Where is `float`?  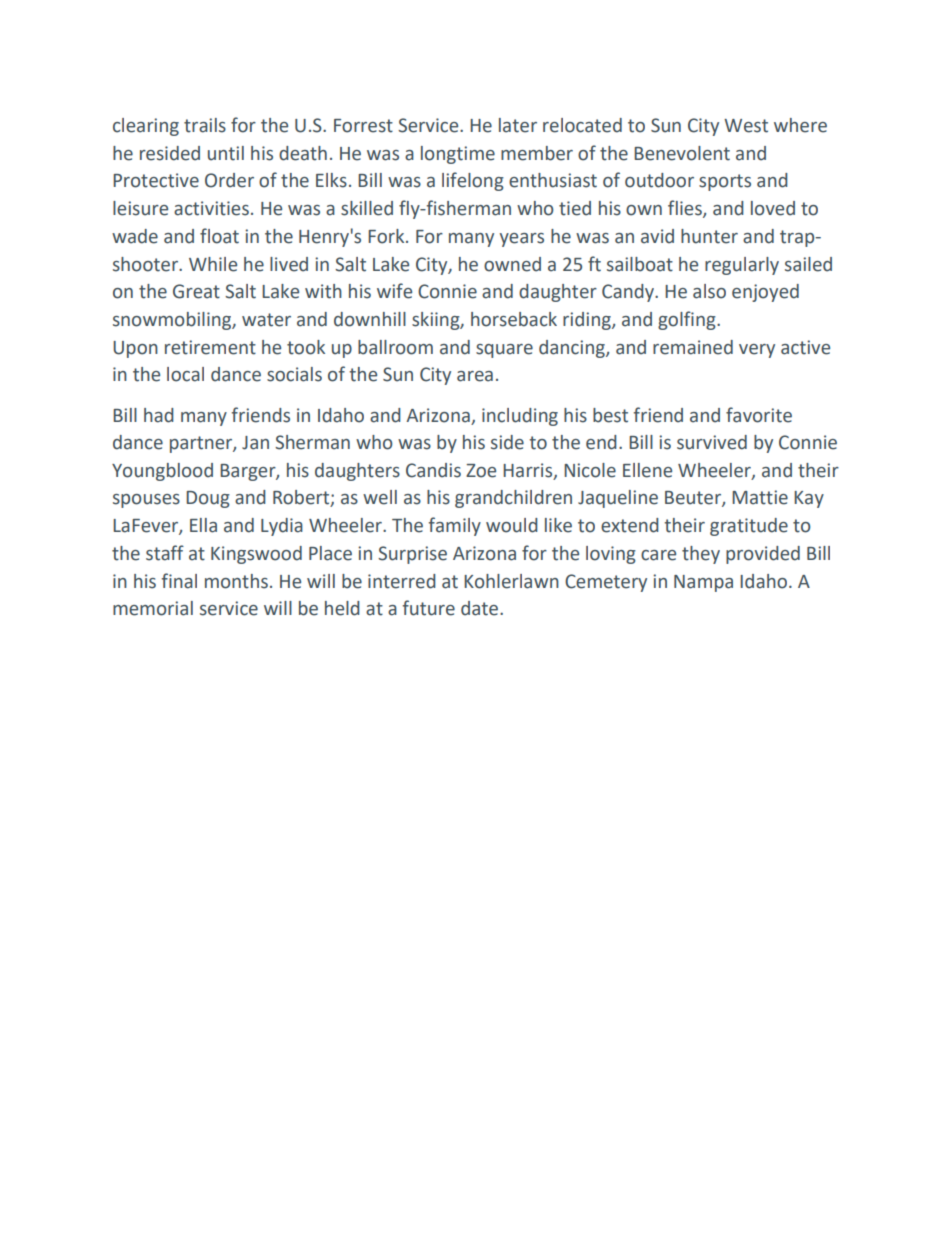
float is located at coordinates (219, 236).
